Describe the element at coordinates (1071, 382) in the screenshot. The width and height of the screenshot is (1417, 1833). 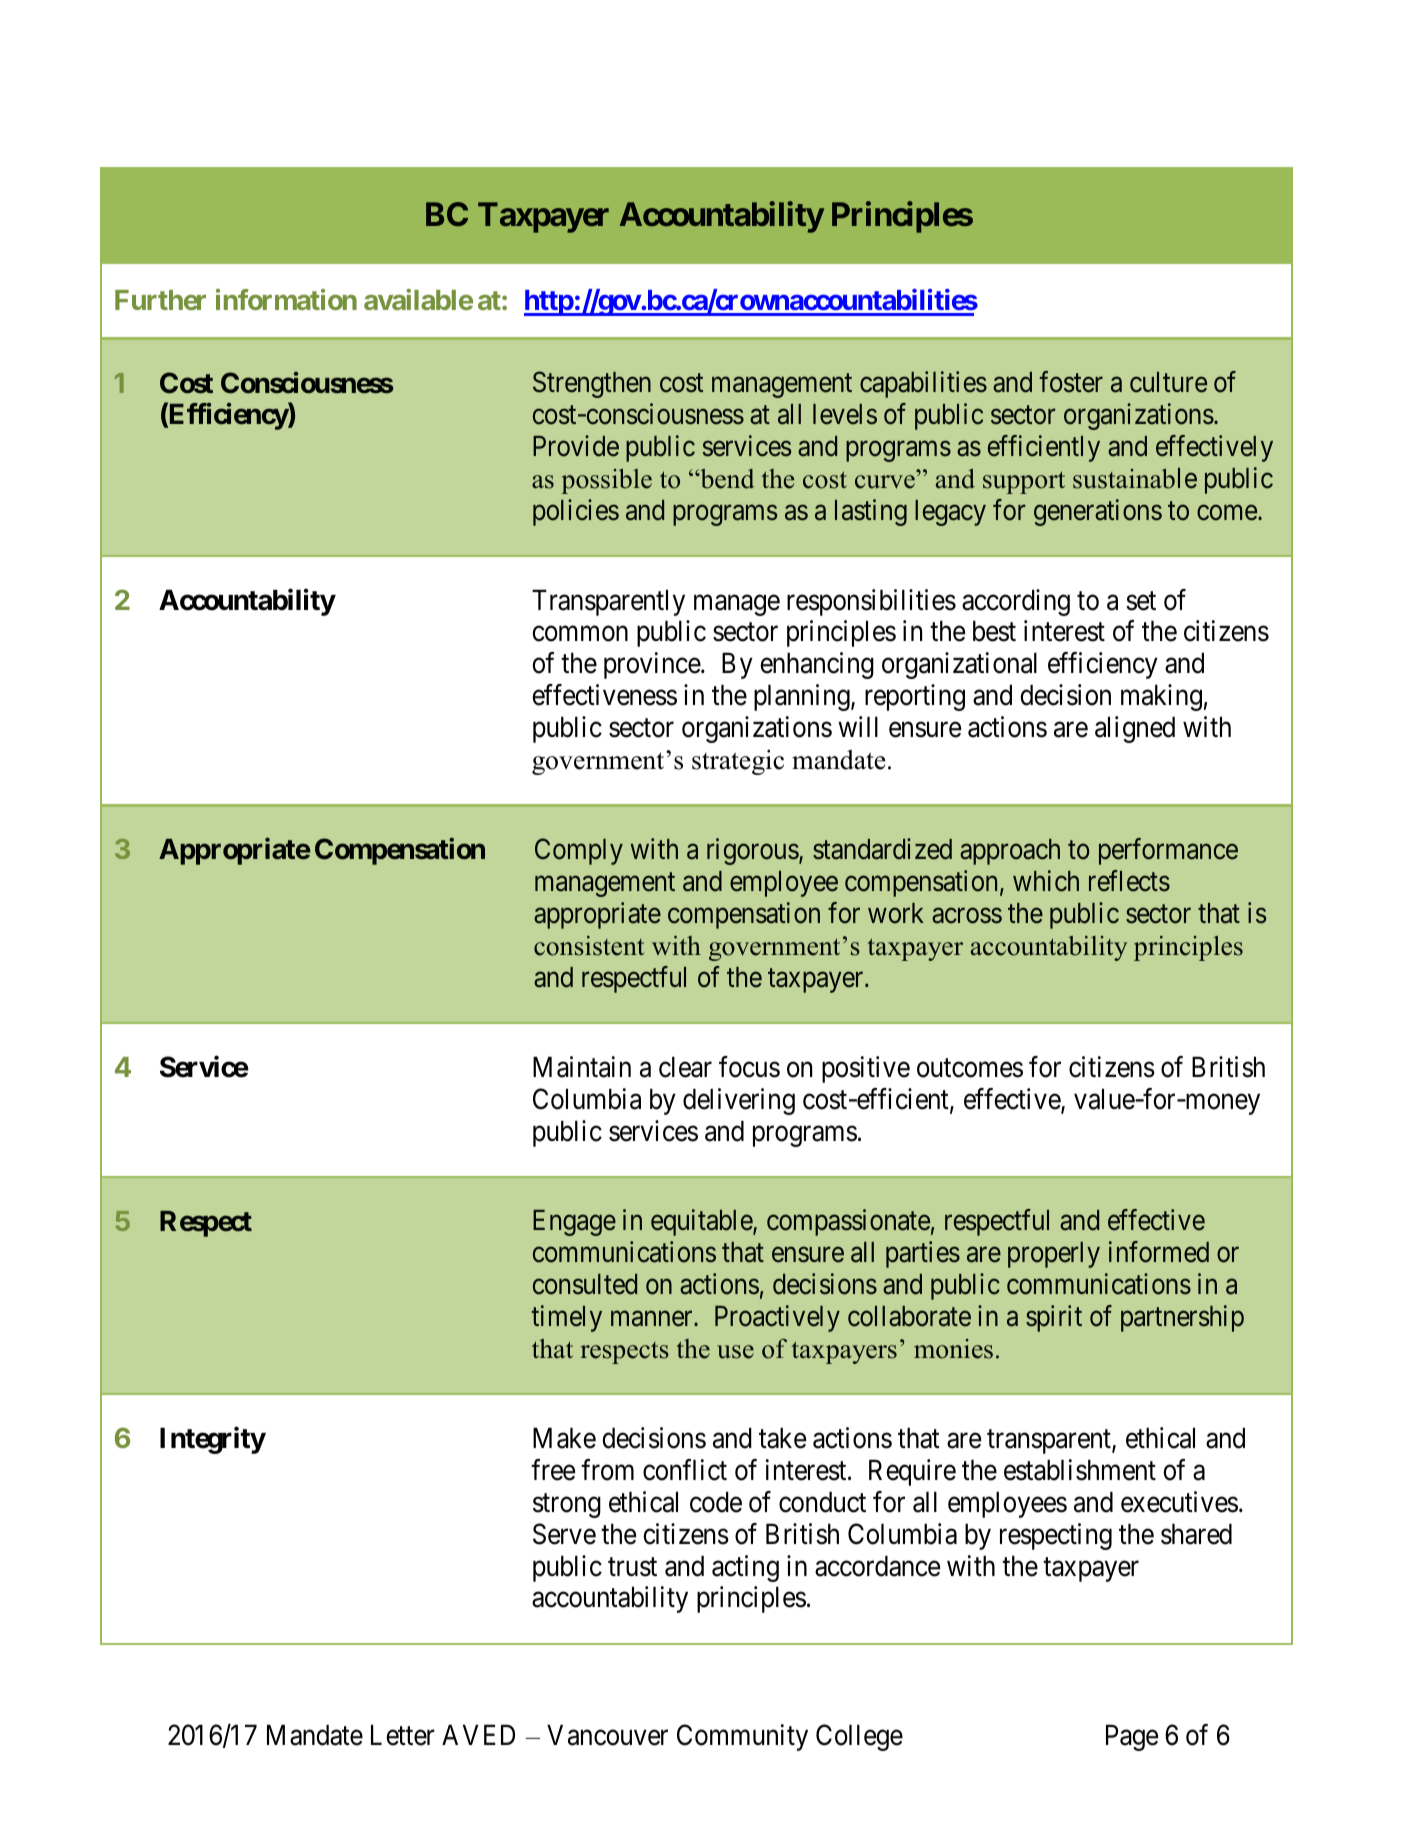
I see `foster` at that location.
